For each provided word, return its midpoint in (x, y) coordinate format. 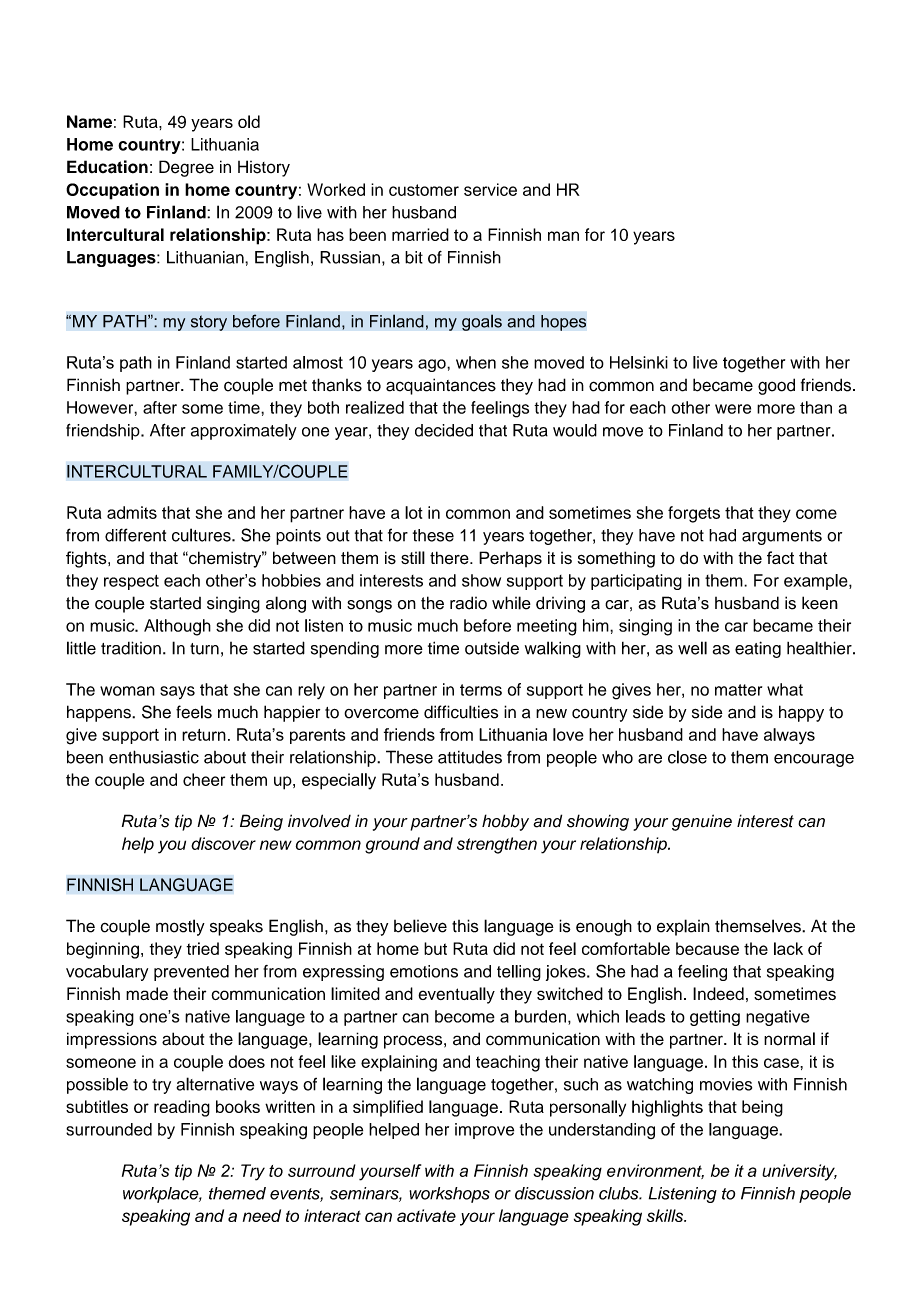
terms (481, 690)
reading (182, 1108)
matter (738, 690)
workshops (449, 1195)
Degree (186, 168)
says (177, 692)
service (490, 189)
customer (424, 190)
